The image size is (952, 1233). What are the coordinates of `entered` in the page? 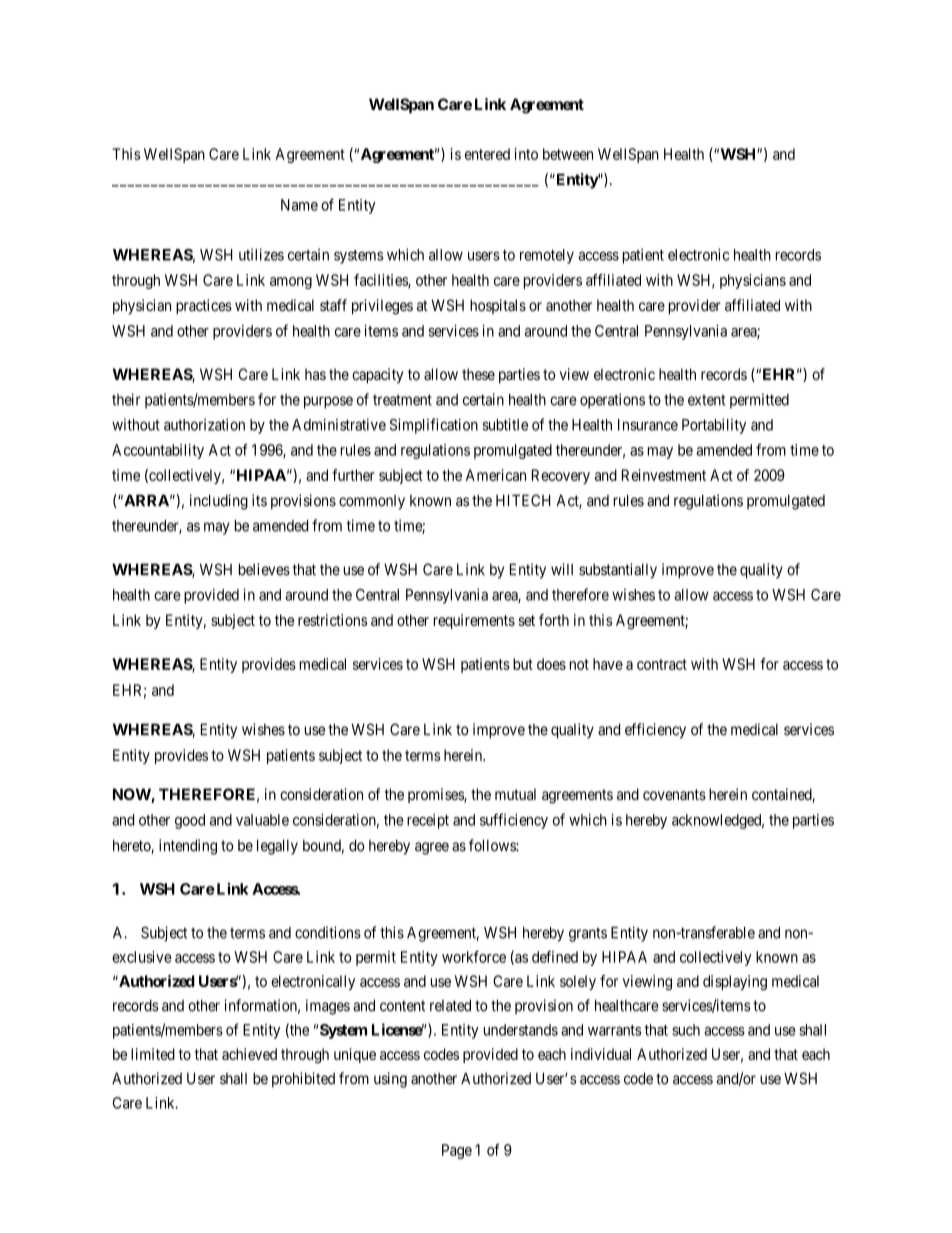 It's located at (487, 154).
